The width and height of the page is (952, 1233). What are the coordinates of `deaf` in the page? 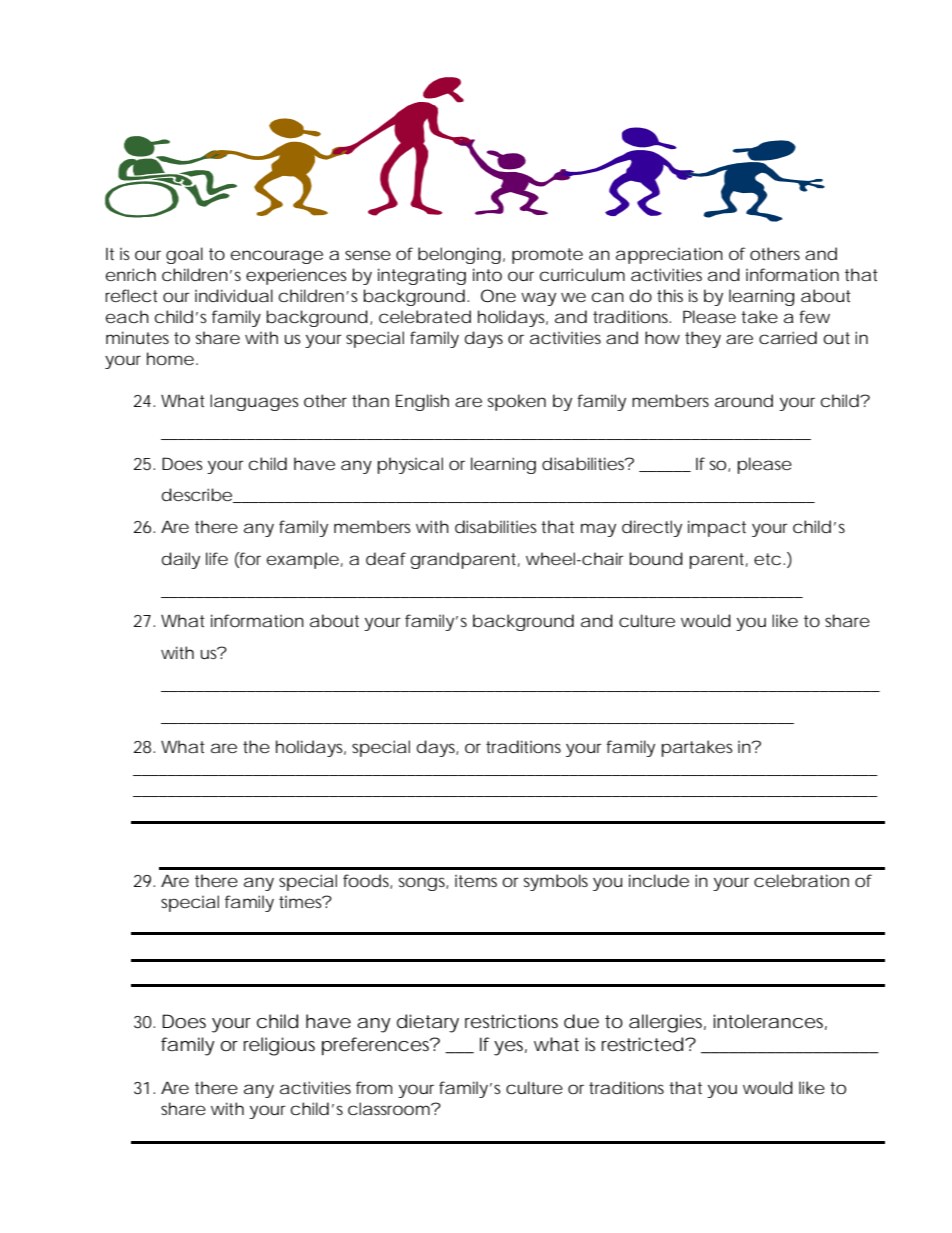 It's located at (386, 558).
